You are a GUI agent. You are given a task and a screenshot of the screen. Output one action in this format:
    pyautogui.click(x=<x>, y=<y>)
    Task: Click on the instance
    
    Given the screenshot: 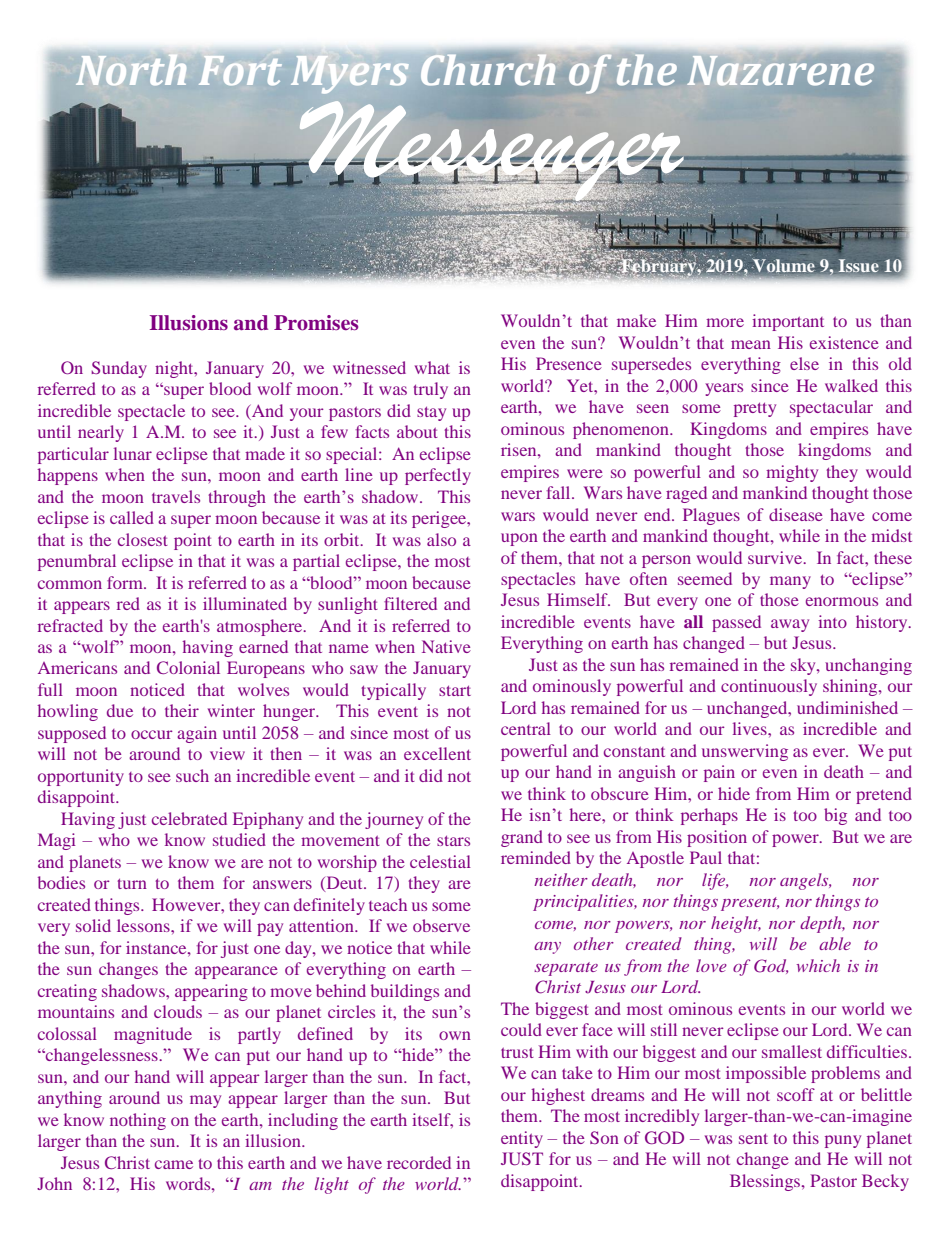 What is the action you would take?
    pyautogui.click(x=157, y=947)
